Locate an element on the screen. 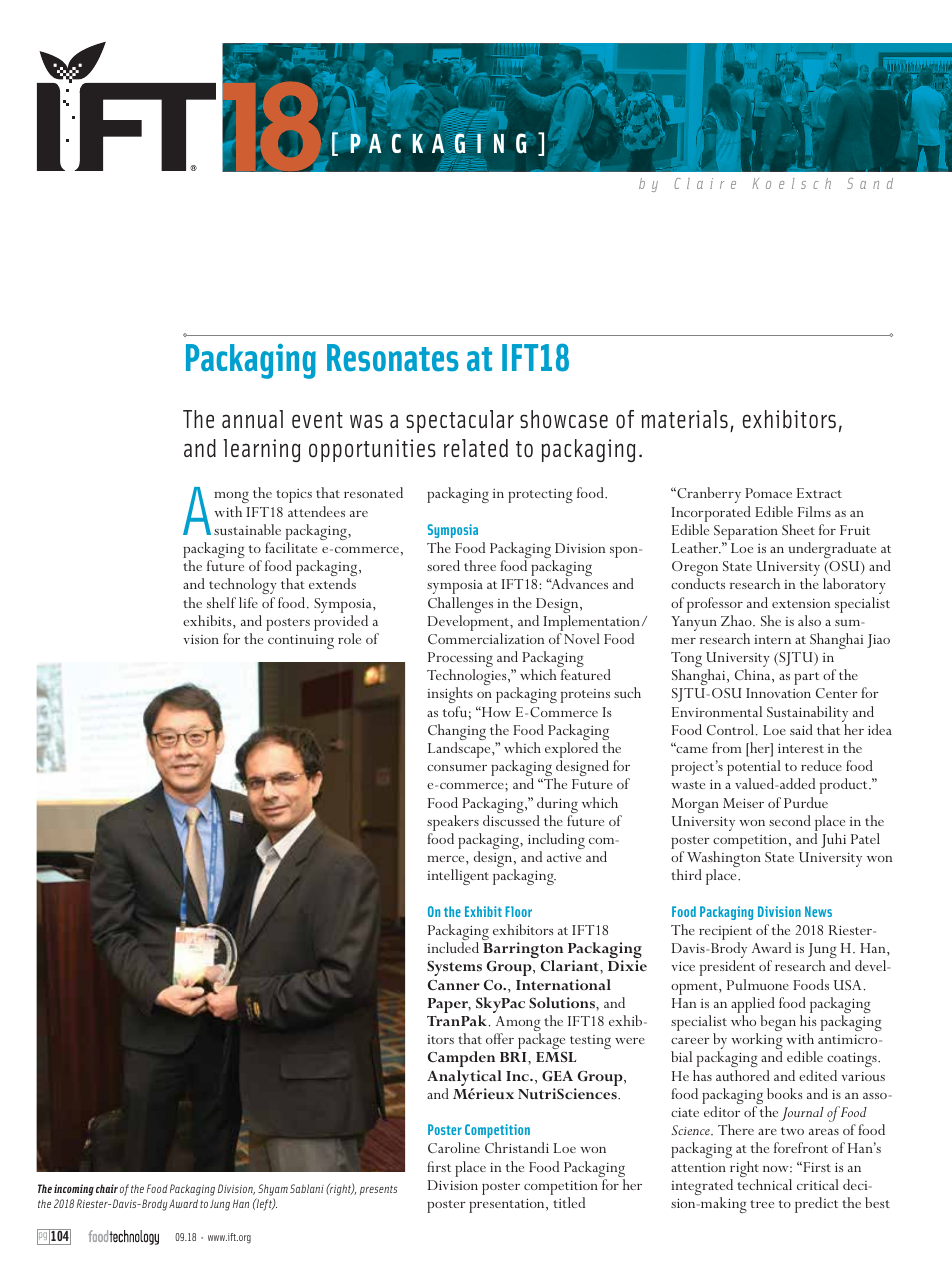 This screenshot has height=1275, width=952. Caroline is located at coordinates (454, 1147).
